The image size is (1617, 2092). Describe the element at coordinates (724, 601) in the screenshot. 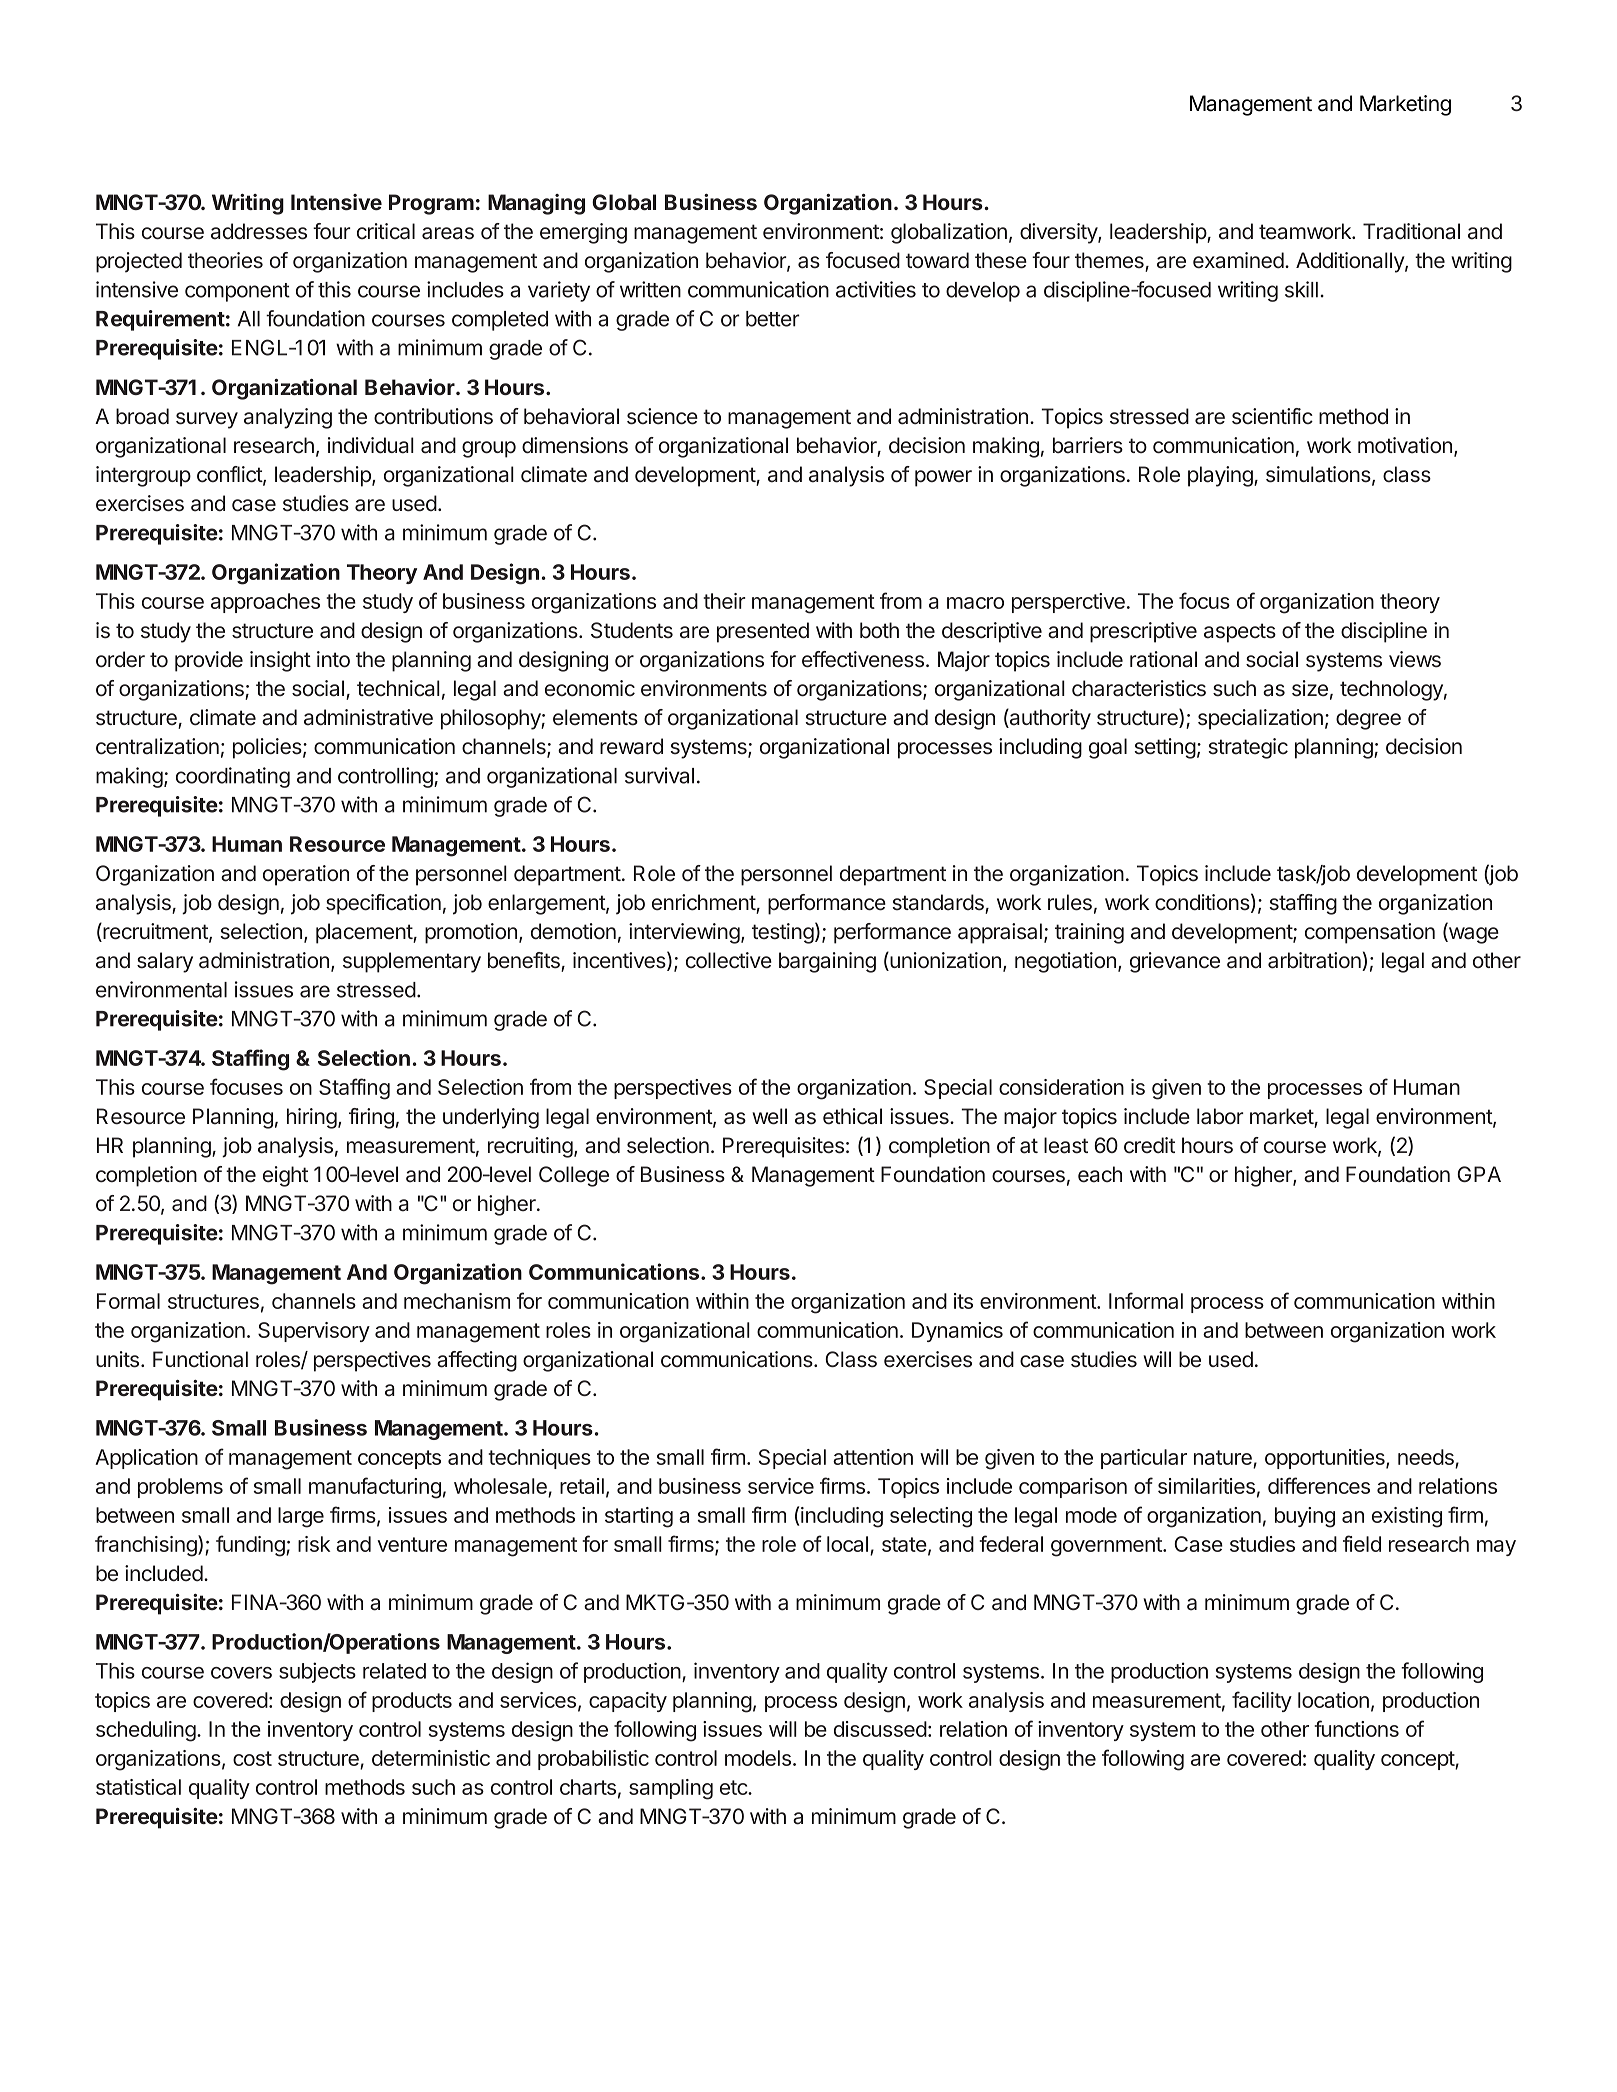

I see `their` at that location.
